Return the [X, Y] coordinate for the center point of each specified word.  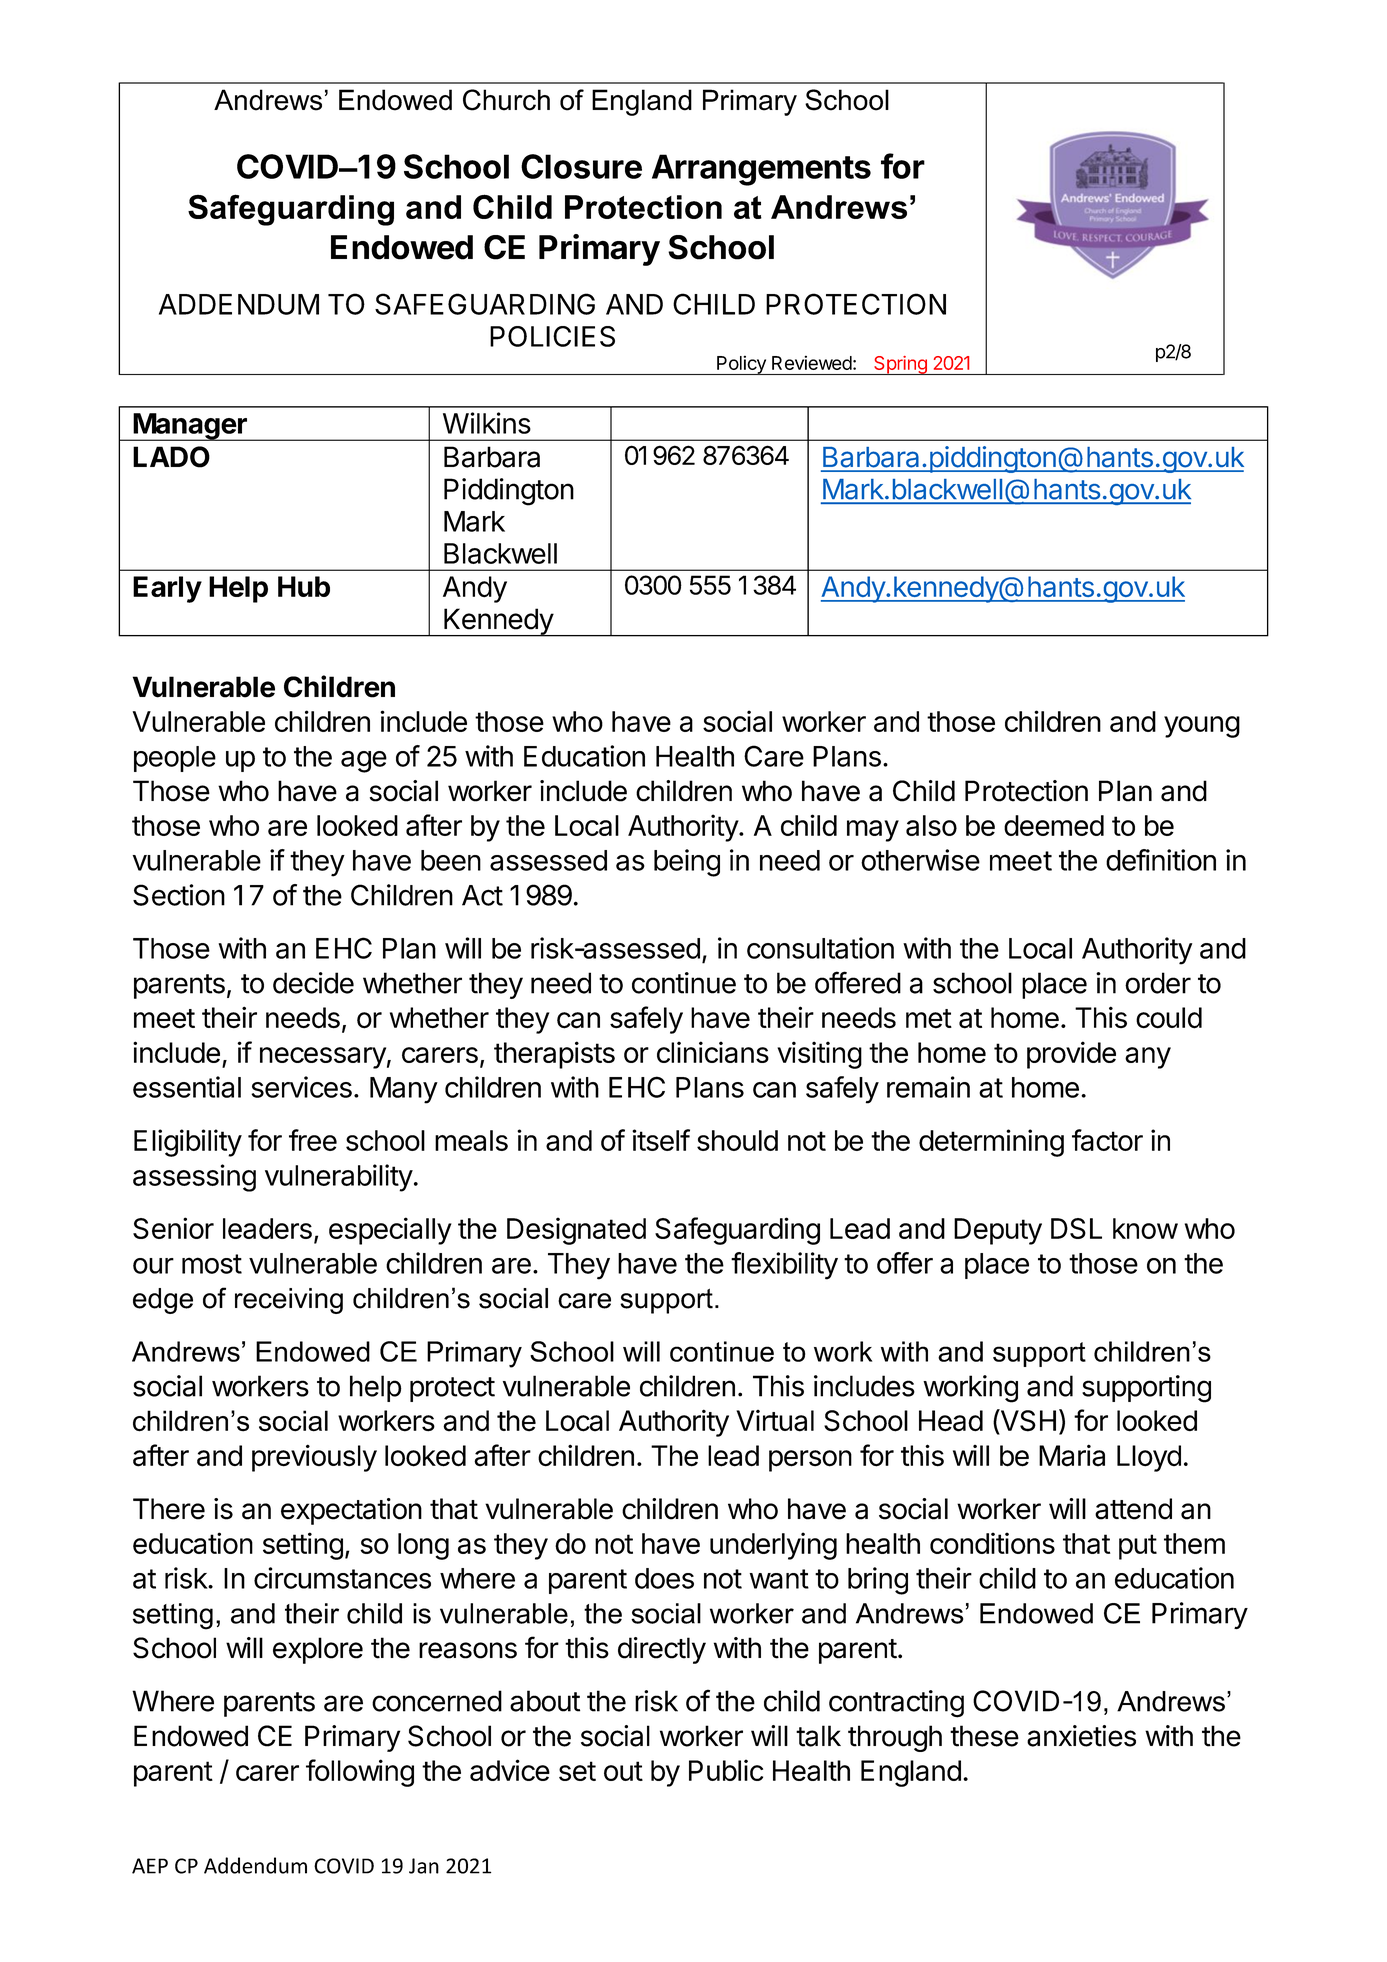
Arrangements [761, 170]
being [687, 863]
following [360, 1773]
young [1202, 727]
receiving [289, 1301]
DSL [1076, 1228]
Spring [900, 365]
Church [506, 100]
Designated [576, 1231]
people [175, 759]
